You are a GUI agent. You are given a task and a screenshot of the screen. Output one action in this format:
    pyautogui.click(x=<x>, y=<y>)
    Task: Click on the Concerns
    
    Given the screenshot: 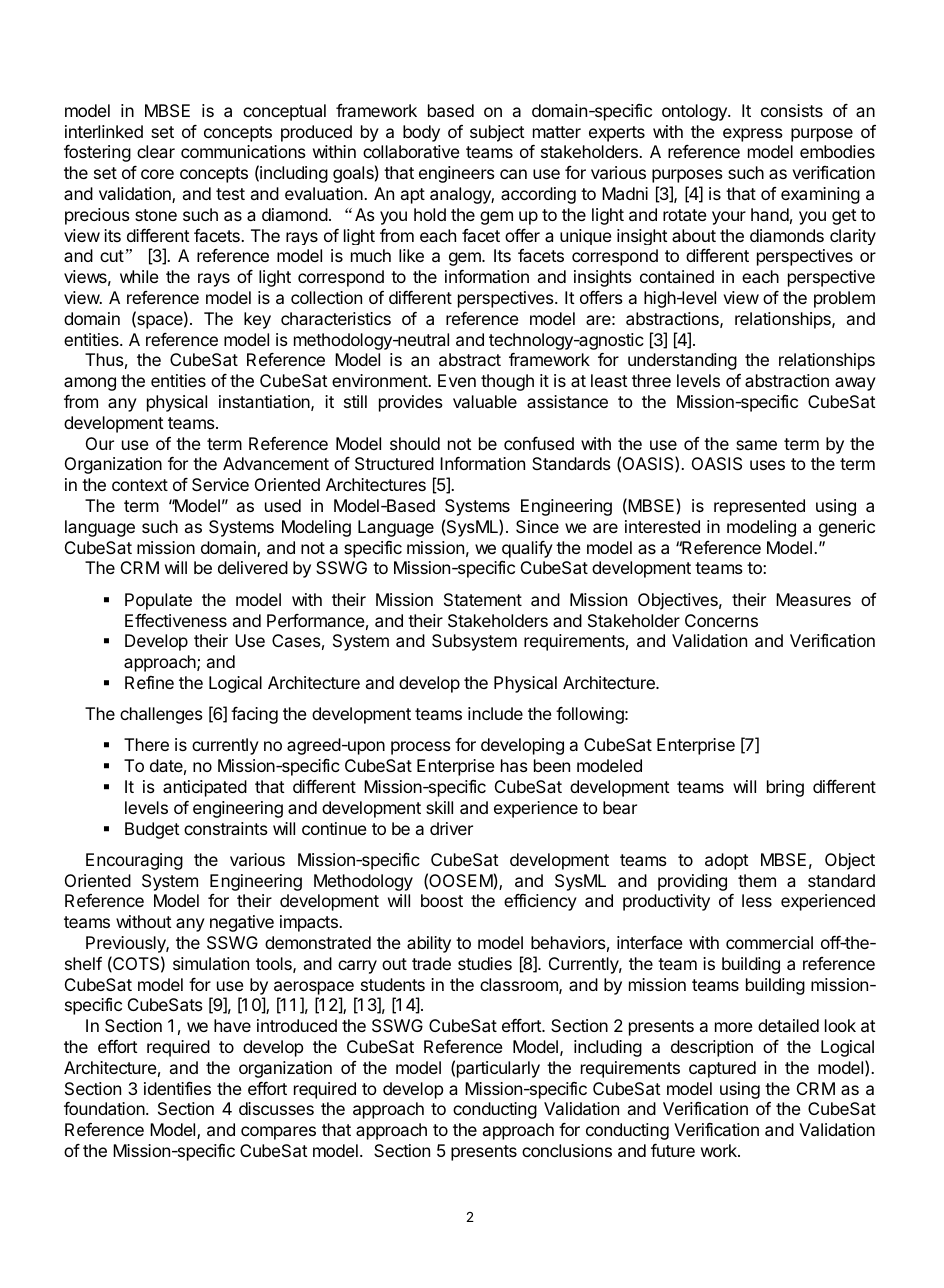 What is the action you would take?
    pyautogui.click(x=721, y=620)
